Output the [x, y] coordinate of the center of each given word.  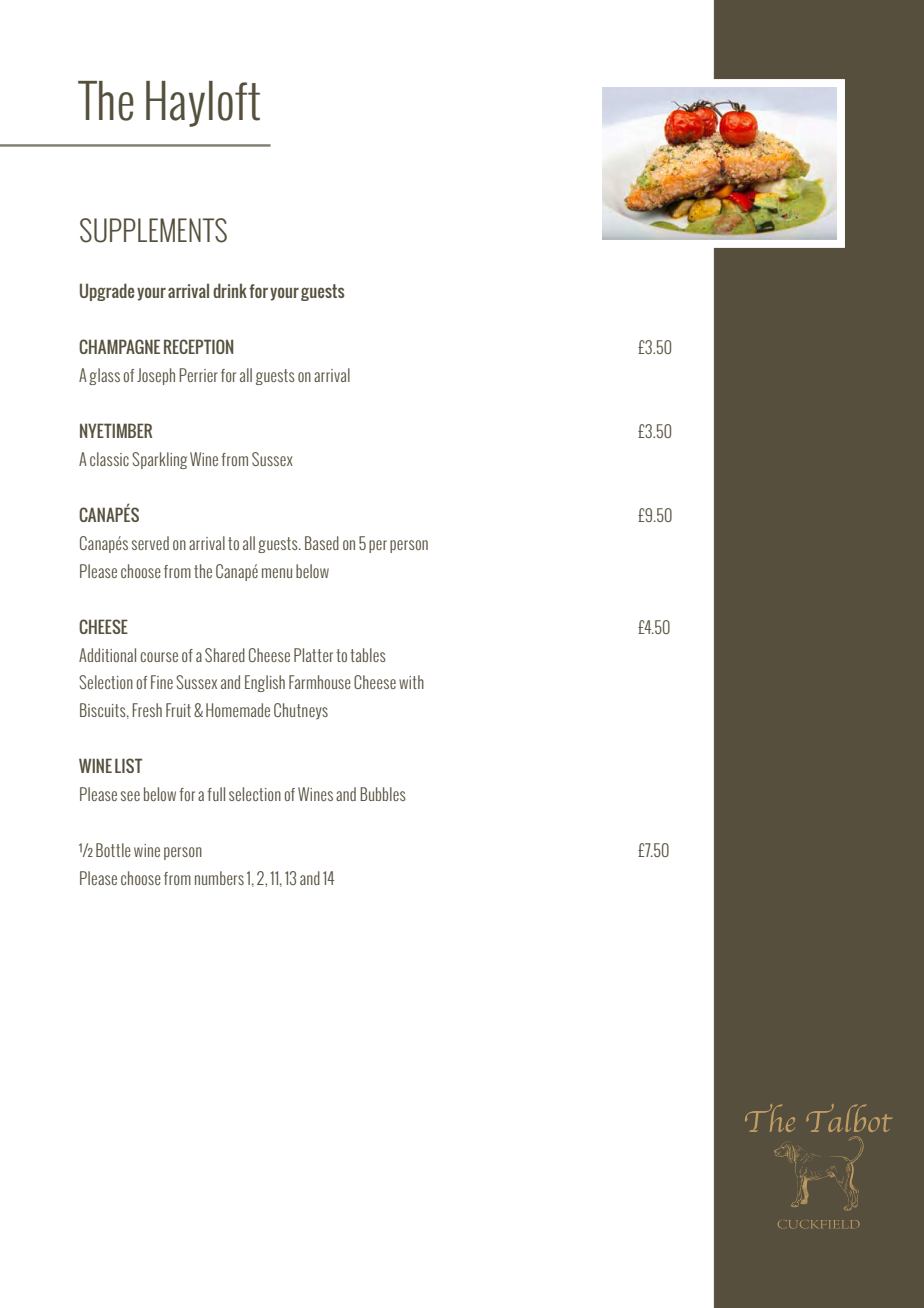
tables [368, 655]
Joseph [156, 376]
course [159, 657]
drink [230, 290]
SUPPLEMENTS [153, 230]
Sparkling [159, 460]
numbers [219, 878]
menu [277, 573]
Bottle [113, 850]
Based [322, 543]
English [265, 683]
